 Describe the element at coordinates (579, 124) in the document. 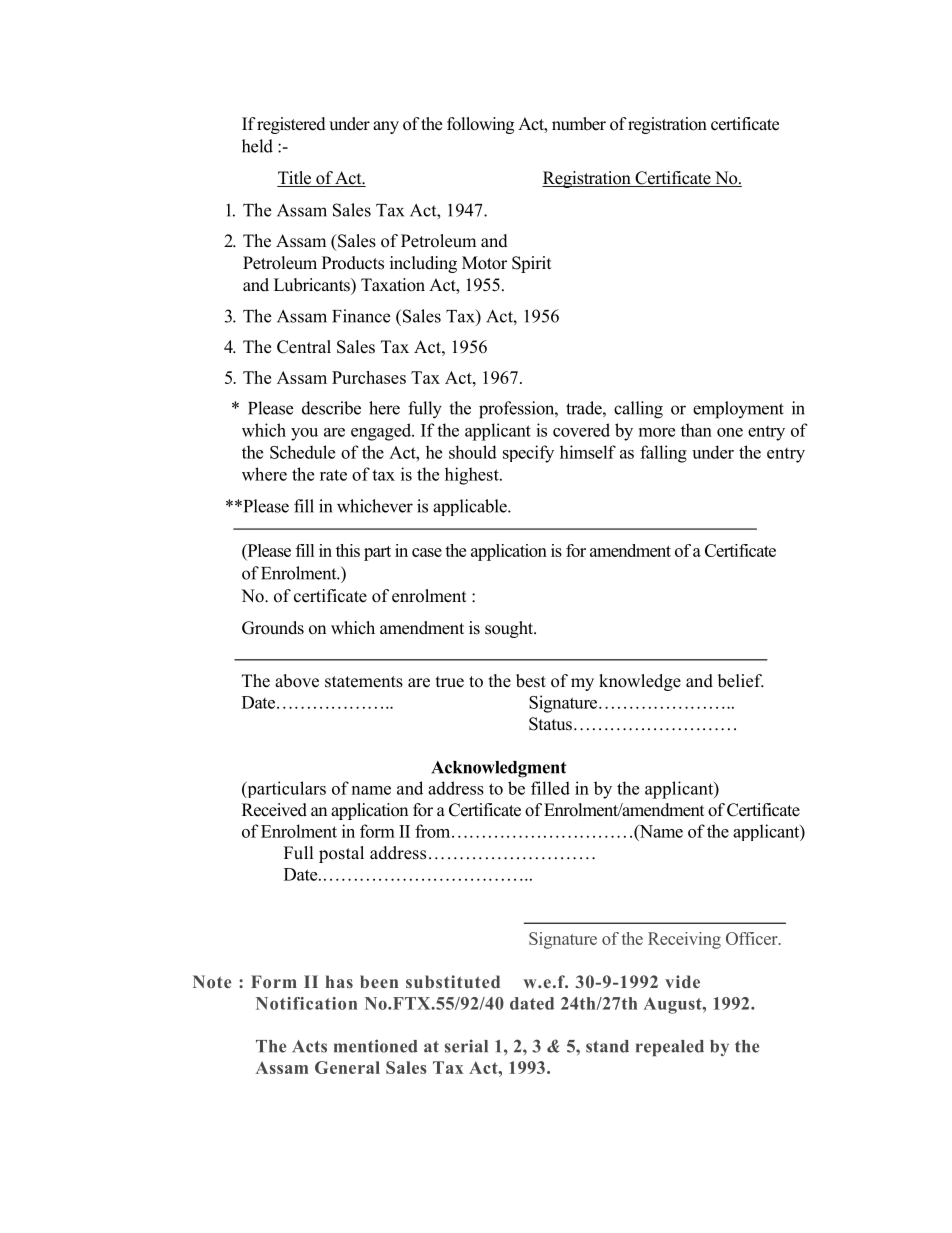

I see `number` at that location.
